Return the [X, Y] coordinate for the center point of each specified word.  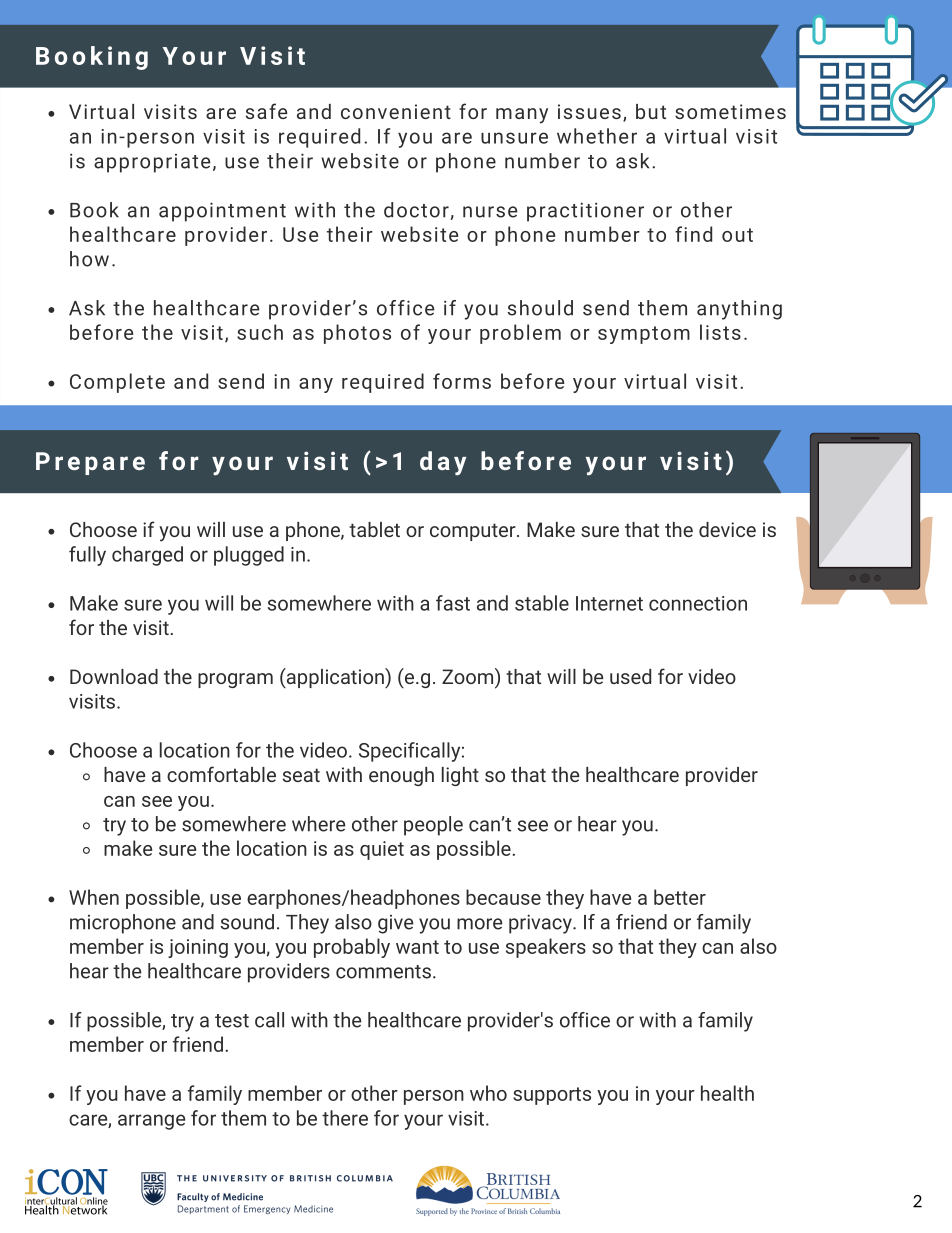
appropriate [152, 163]
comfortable [221, 774]
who [488, 1093]
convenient [396, 111]
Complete [117, 383]
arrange [151, 1122]
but [651, 111]
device [727, 529]
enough [401, 776]
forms [462, 381]
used [630, 676]
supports [552, 1096]
